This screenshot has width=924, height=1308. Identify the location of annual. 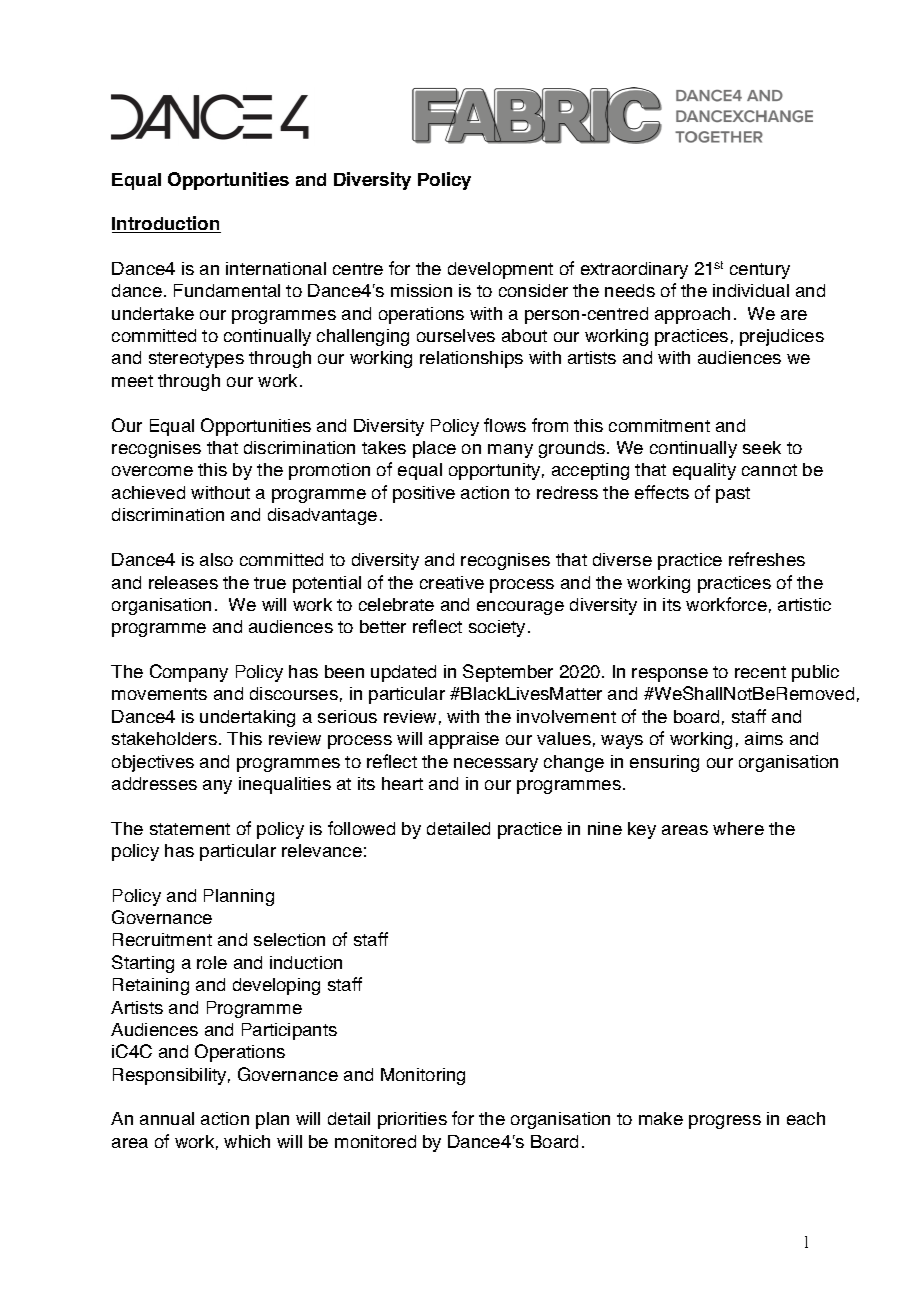
(167, 1118).
